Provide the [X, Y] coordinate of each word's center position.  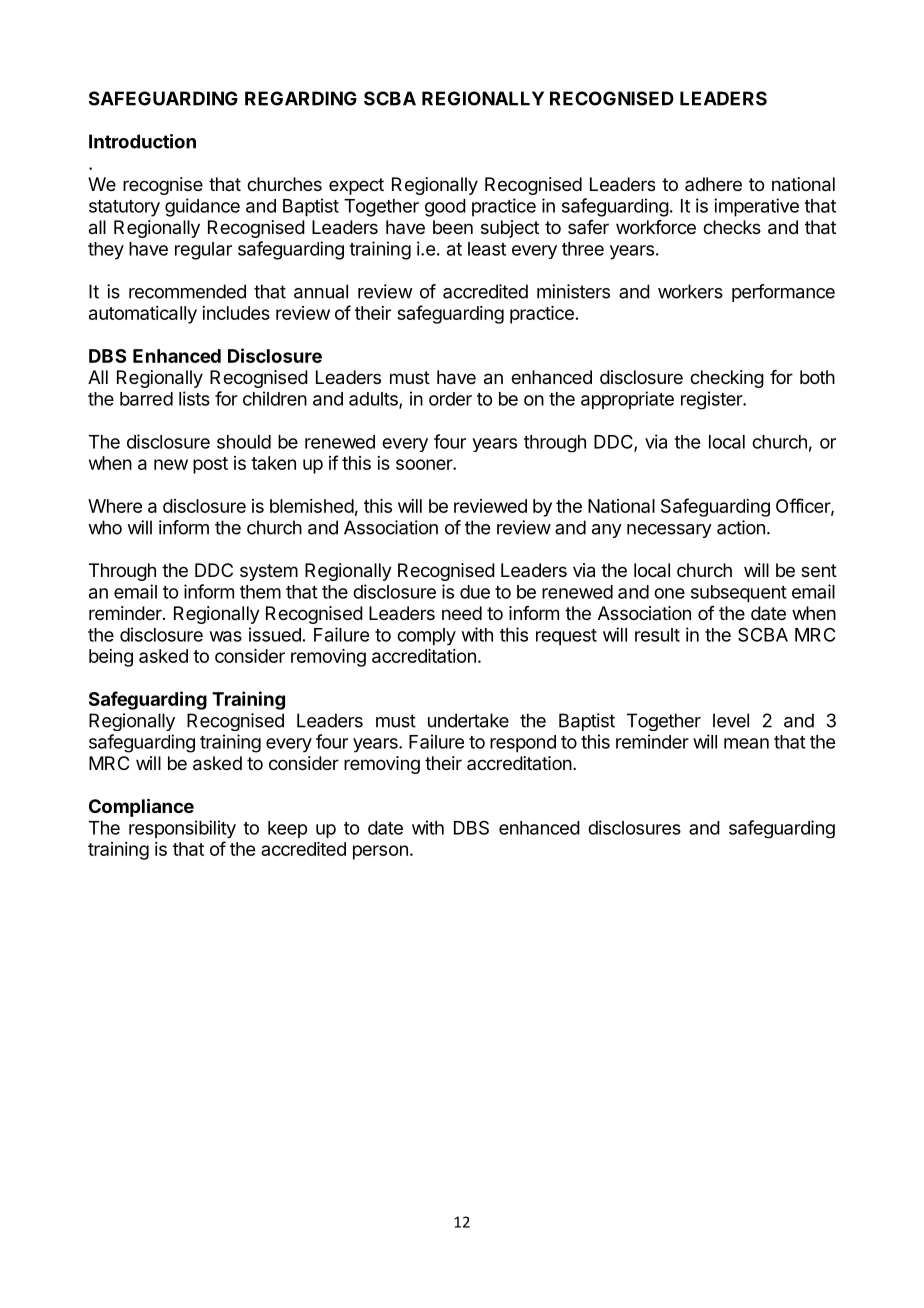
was [226, 636]
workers [690, 291]
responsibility [182, 829]
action [741, 527]
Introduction [142, 141]
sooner [425, 464]
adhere [713, 184]
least [487, 249]
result [657, 635]
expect [356, 186]
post [210, 465]
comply [426, 636]
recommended [187, 291]
